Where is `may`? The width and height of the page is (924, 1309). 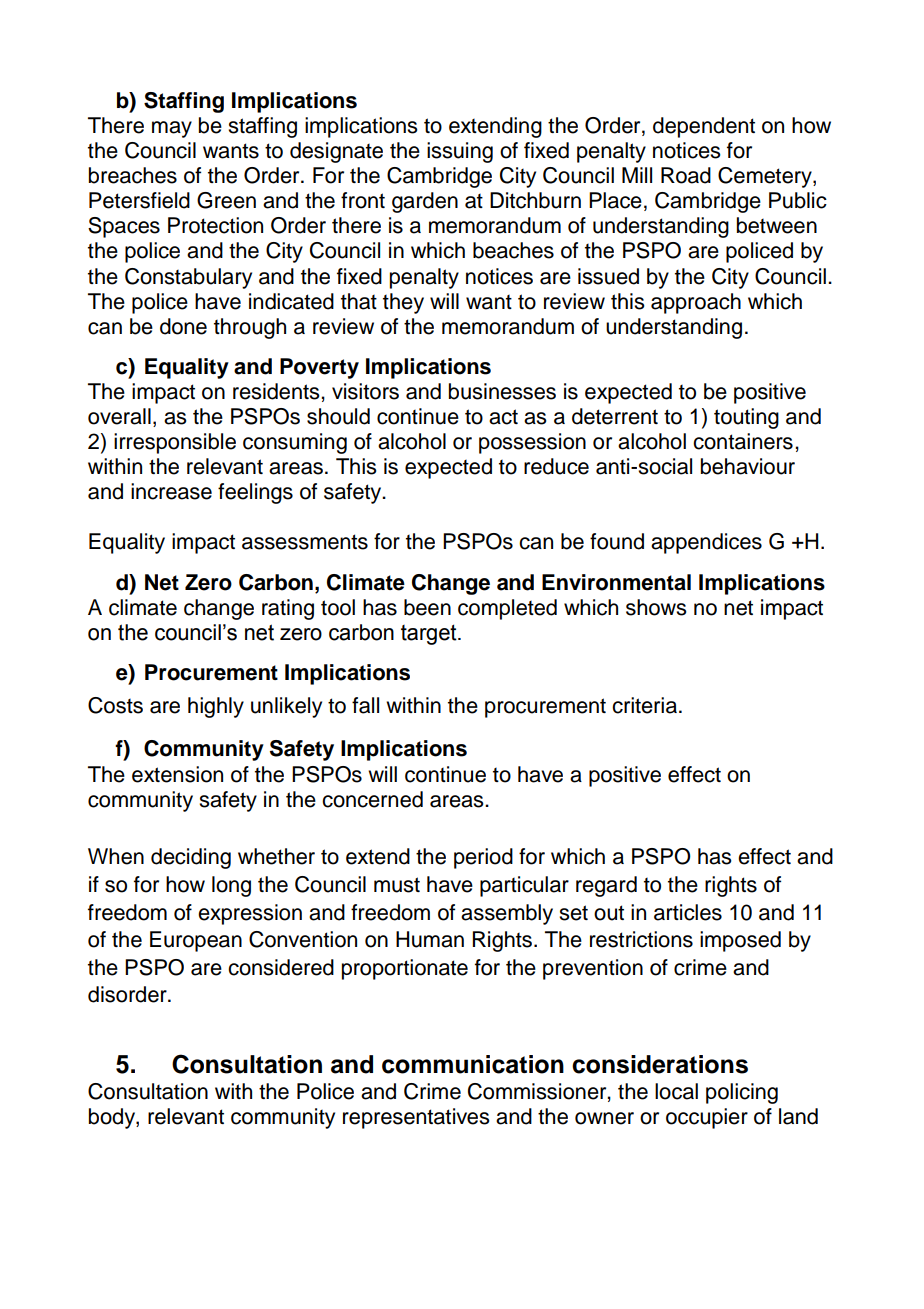 may is located at coordinates (172, 129).
